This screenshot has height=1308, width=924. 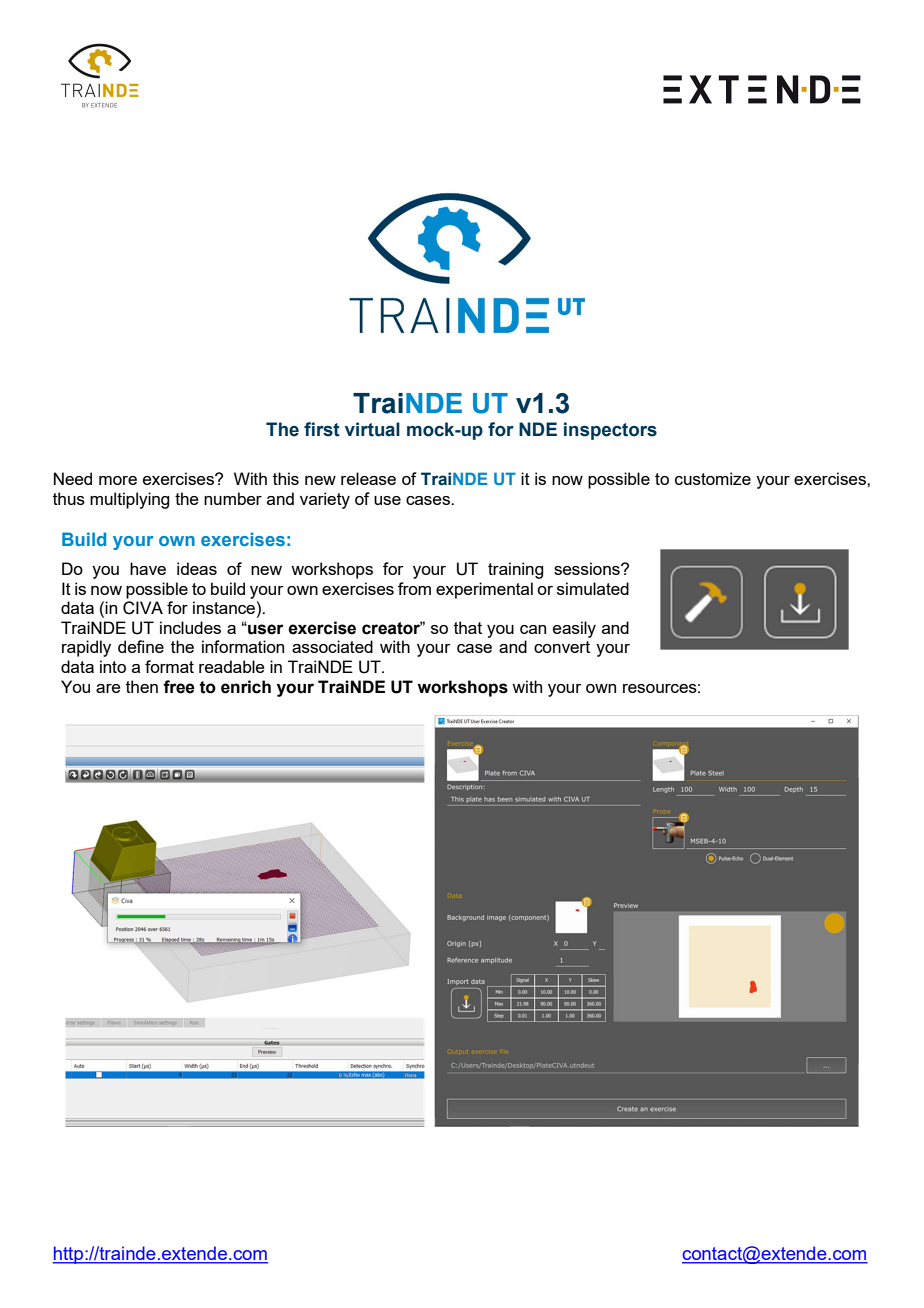 What do you see at coordinates (322, 429) in the screenshot?
I see `first` at bounding box center [322, 429].
